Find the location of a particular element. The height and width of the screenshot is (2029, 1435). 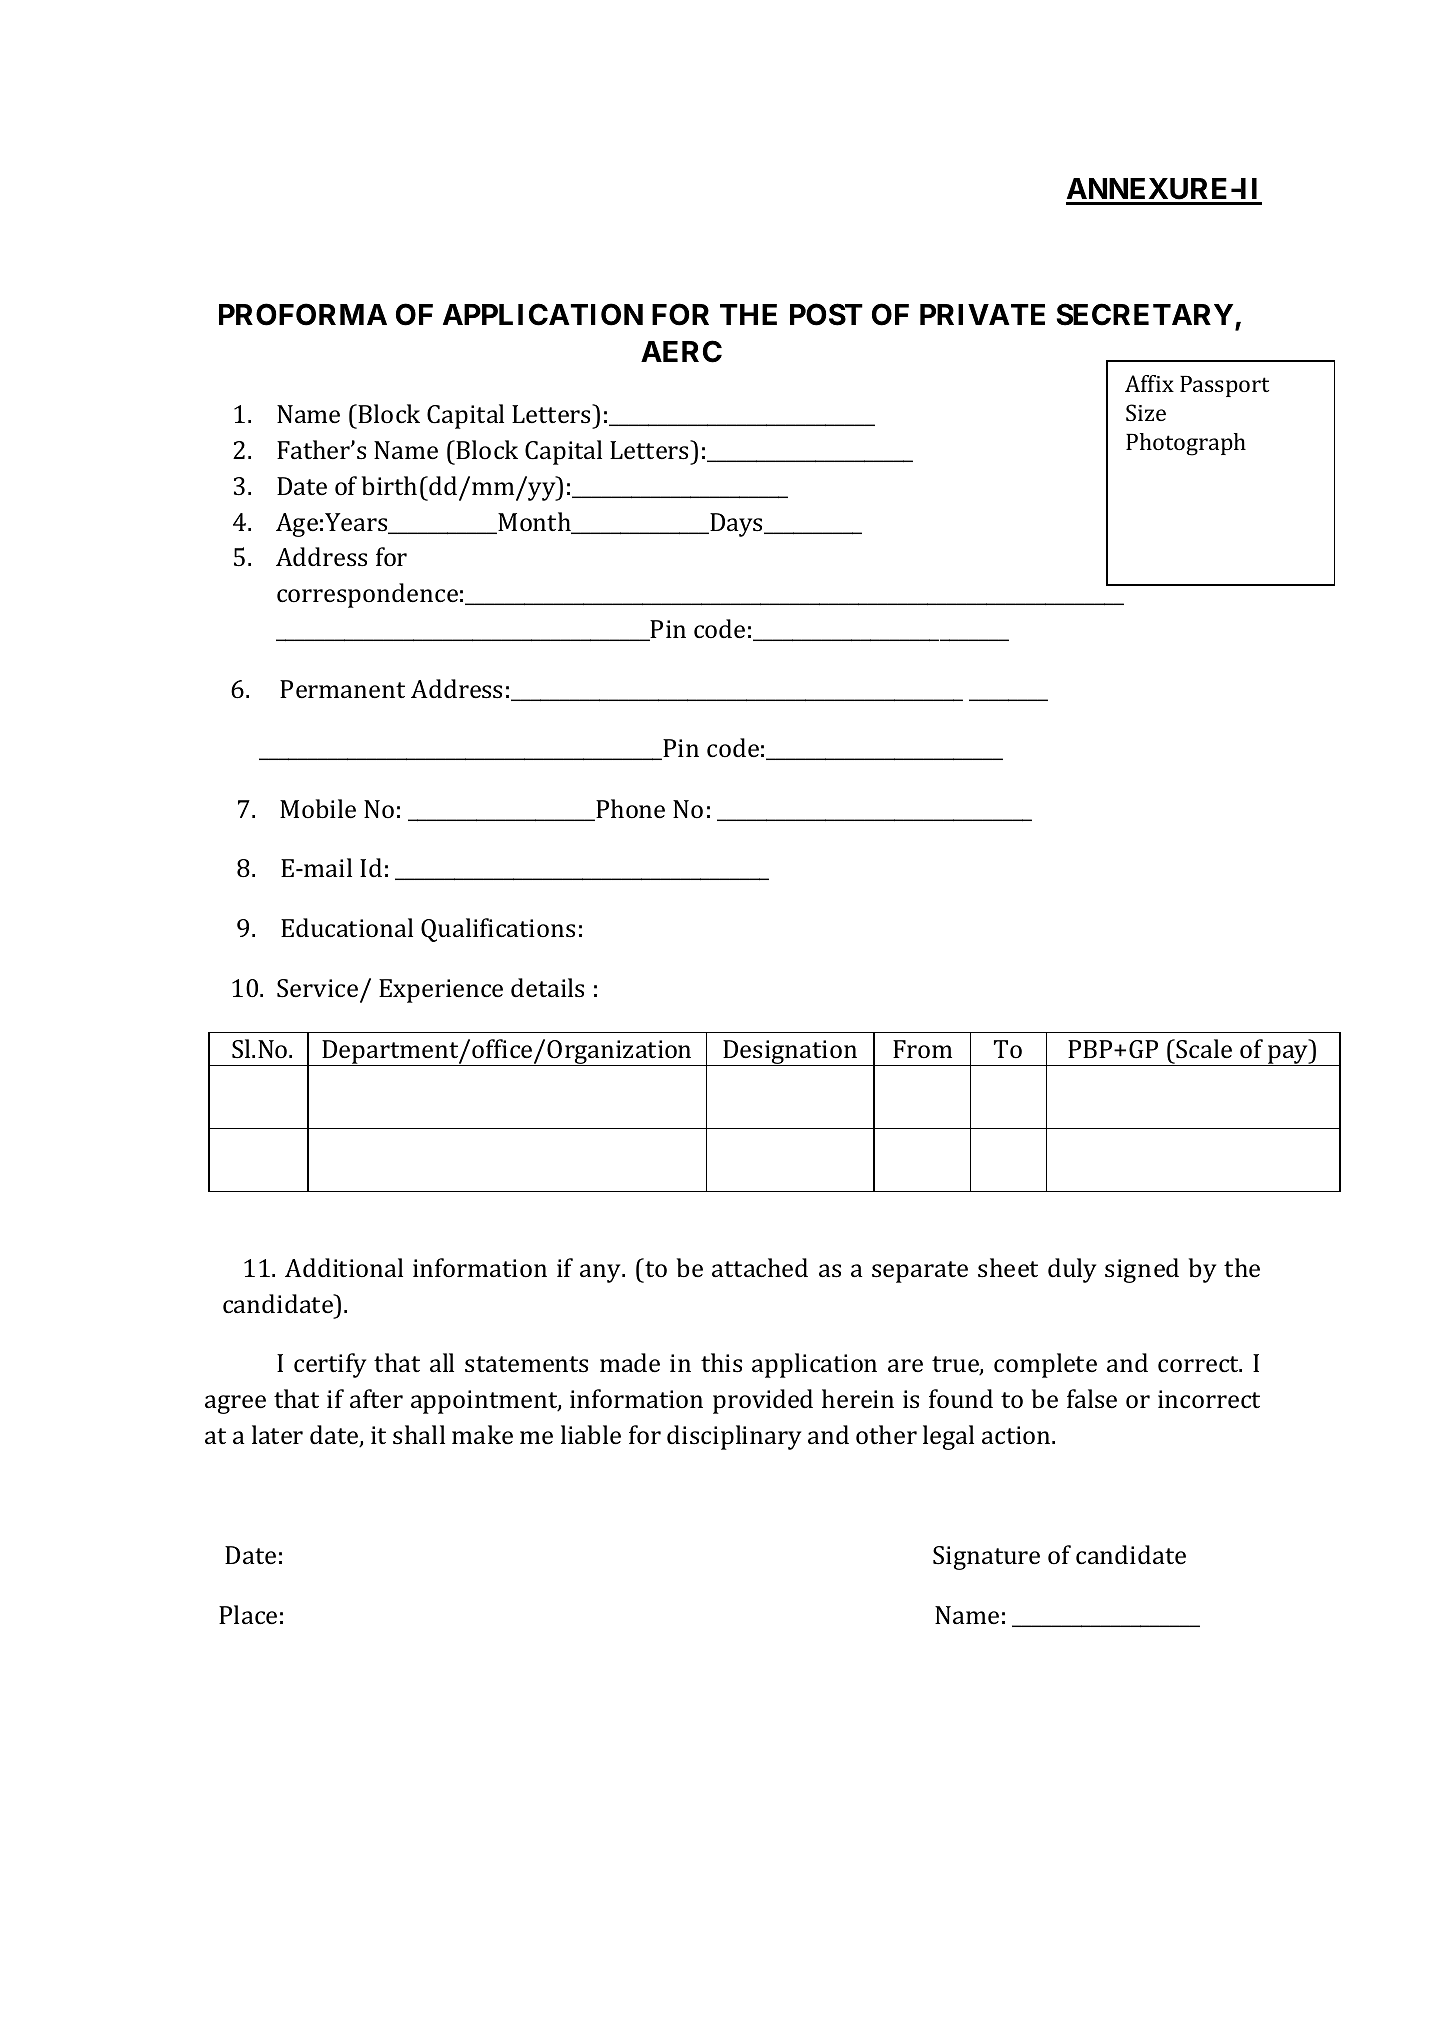

Mobile is located at coordinates (318, 809).
